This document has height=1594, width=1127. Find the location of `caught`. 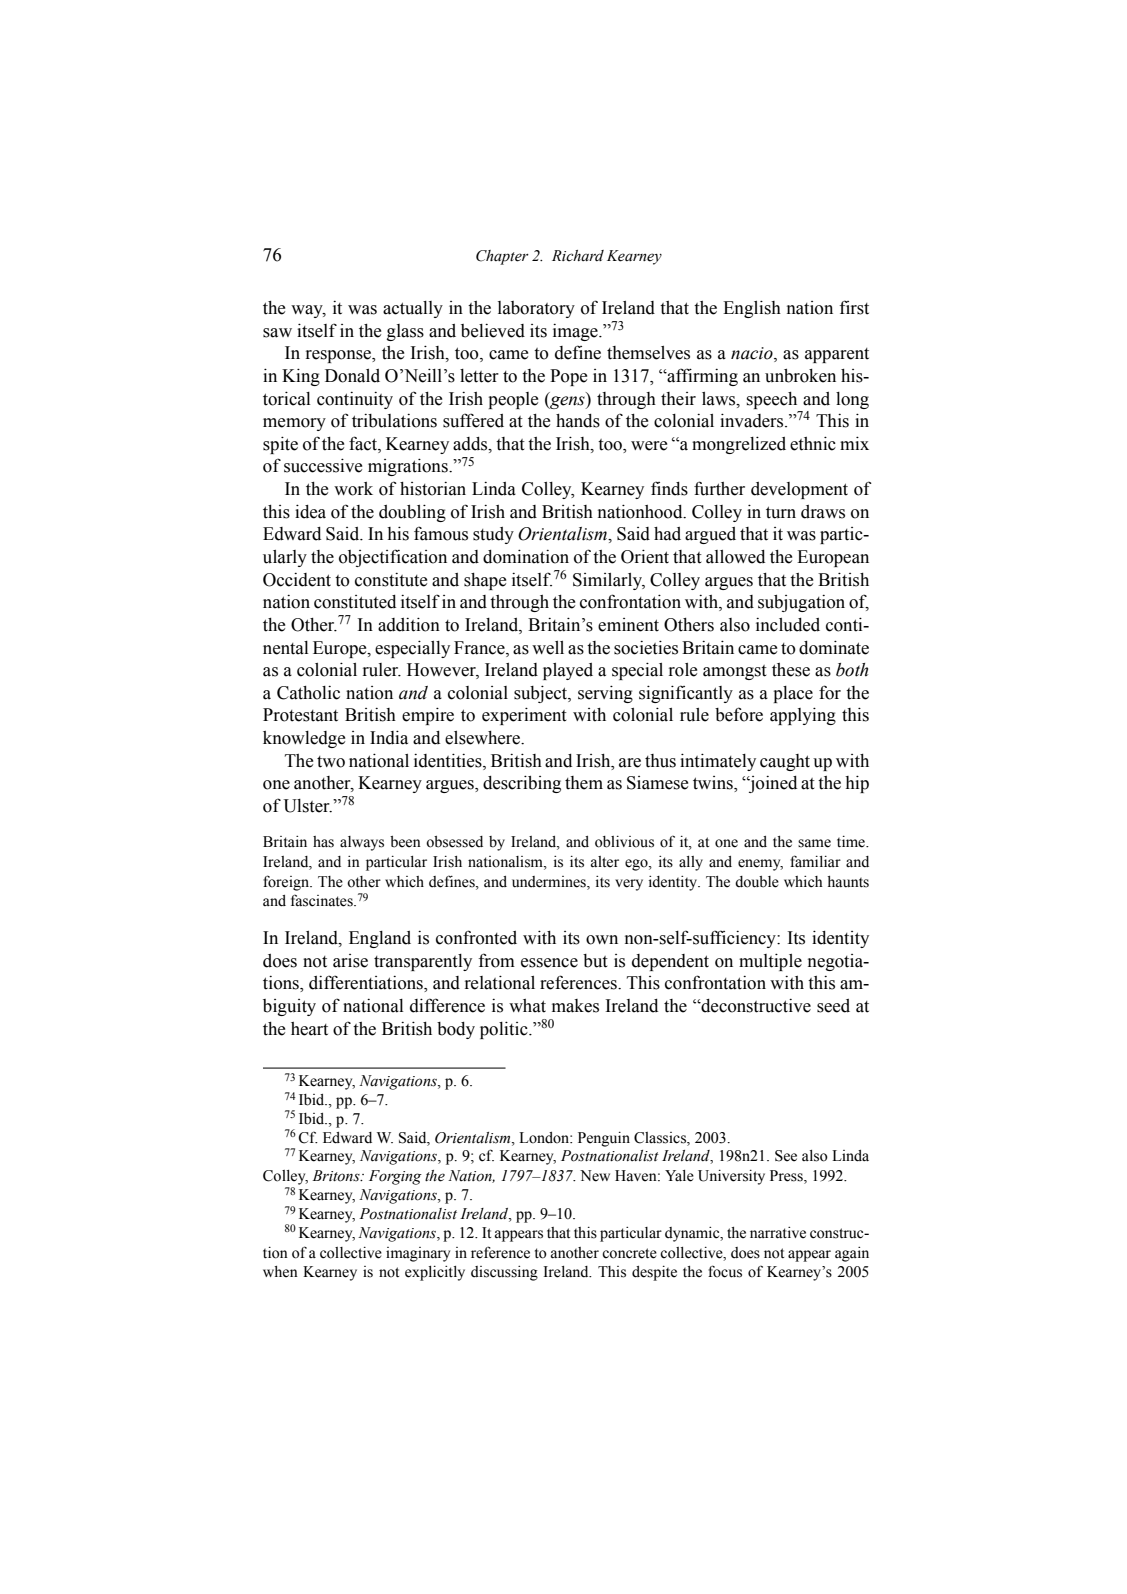

caught is located at coordinates (785, 762).
